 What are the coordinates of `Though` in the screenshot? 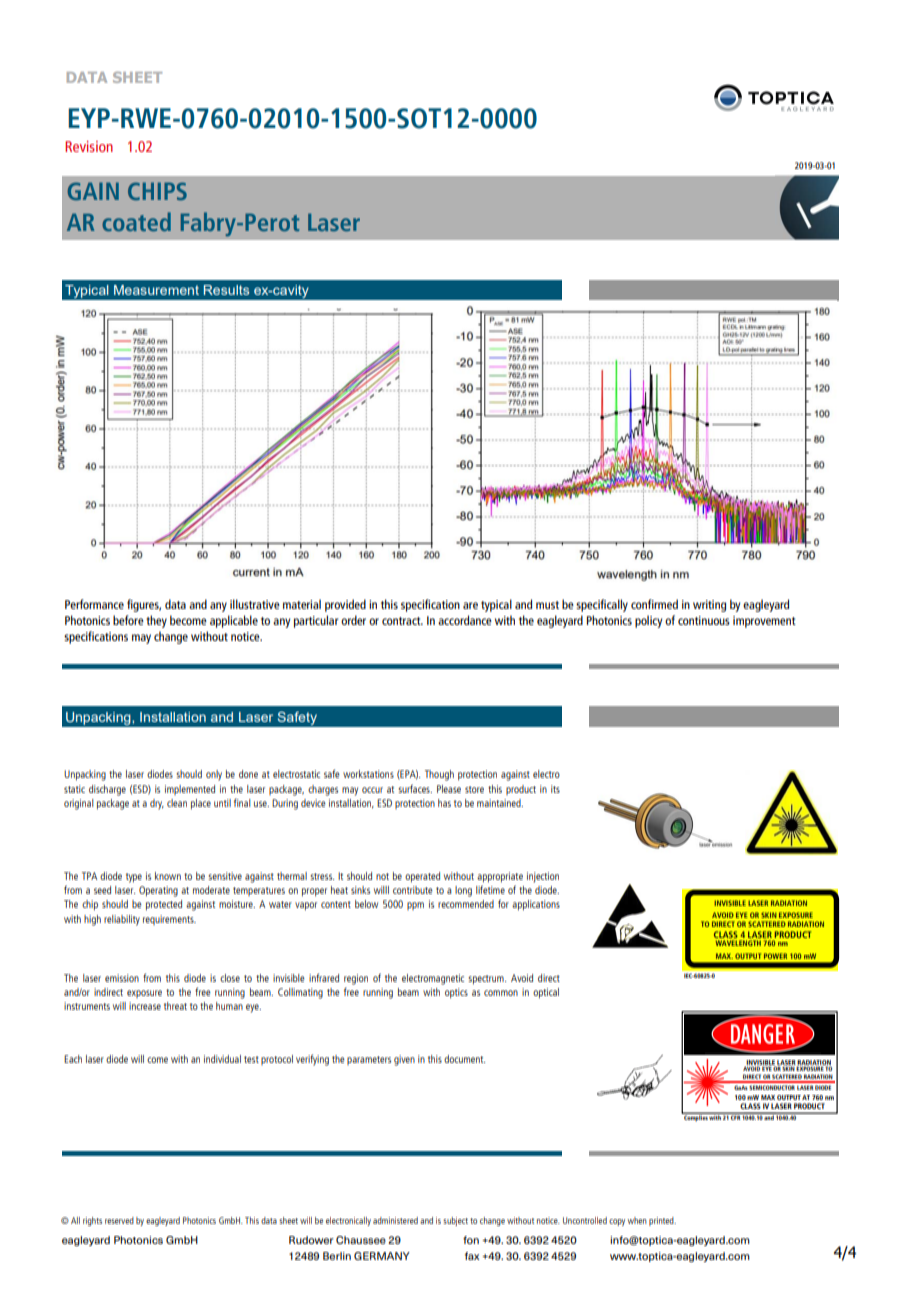 It's located at (439, 775).
